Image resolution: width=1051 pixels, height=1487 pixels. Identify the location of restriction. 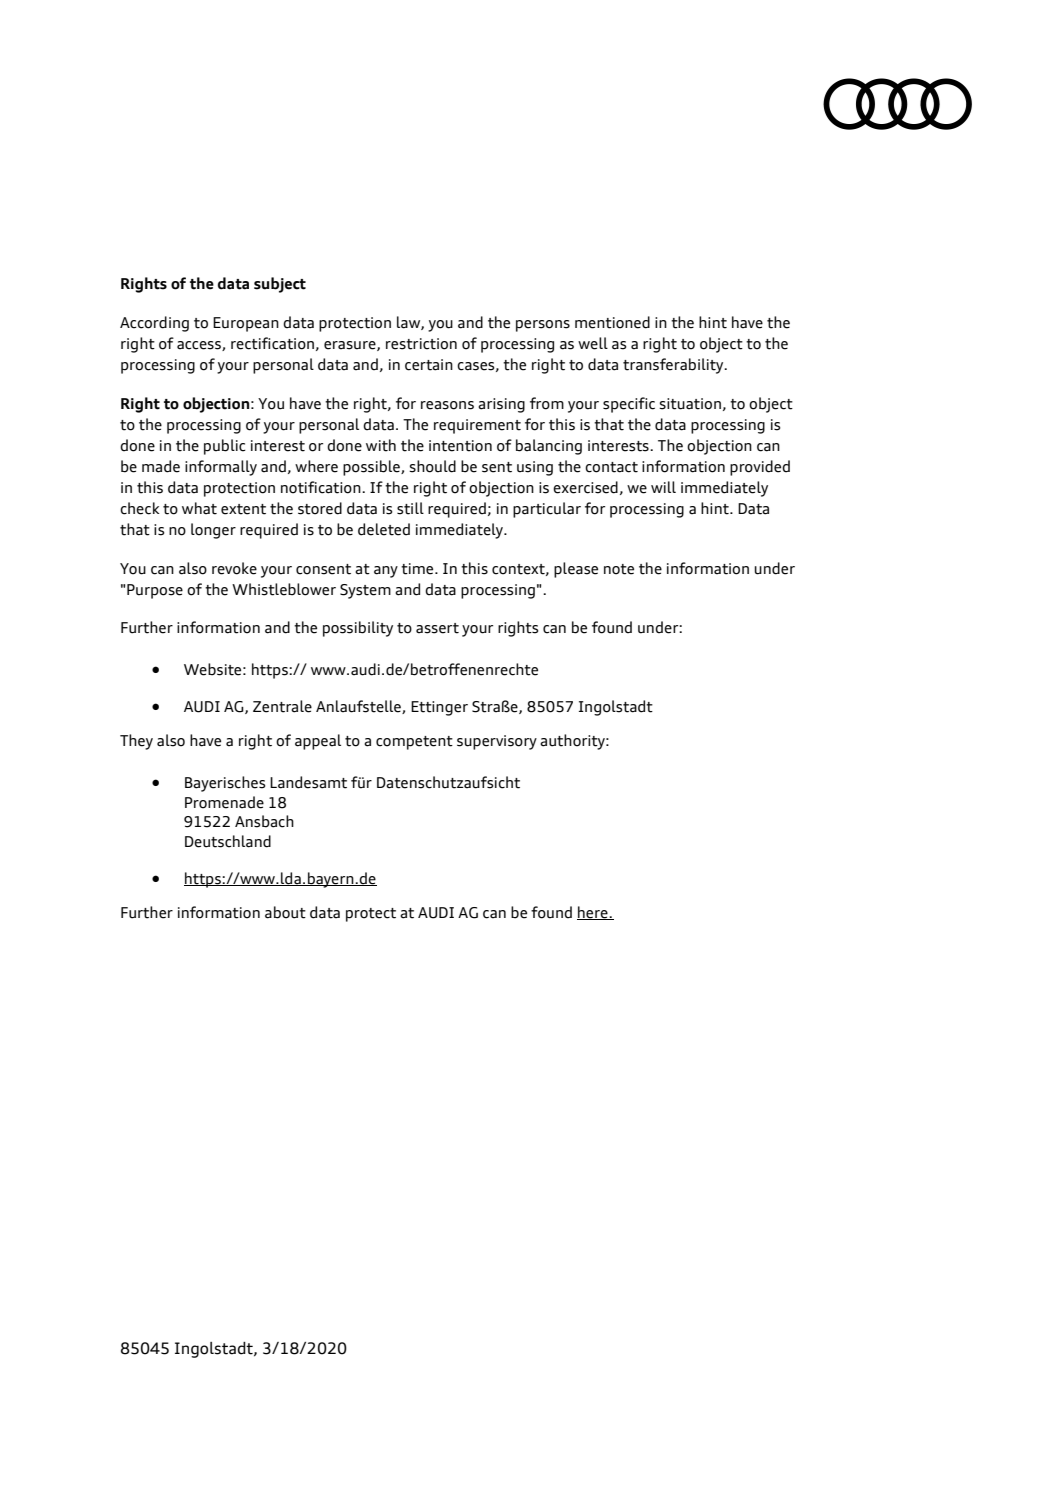
(421, 344).
